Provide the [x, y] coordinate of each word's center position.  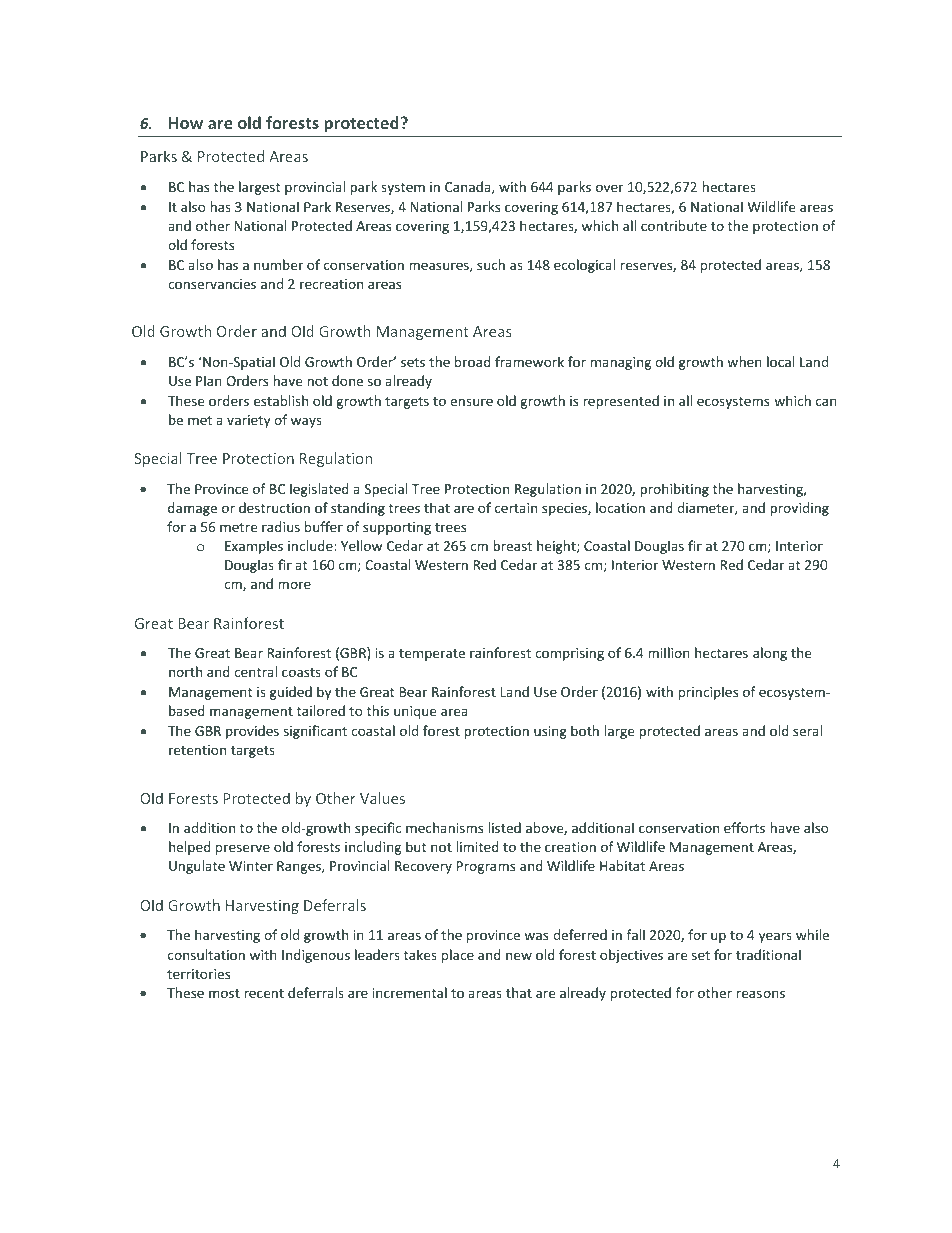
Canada [469, 187]
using [550, 732]
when [744, 361]
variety [248, 421]
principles [708, 693]
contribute [674, 225]
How [186, 123]
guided [291, 693]
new [519, 956]
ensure [471, 402]
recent [264, 993]
